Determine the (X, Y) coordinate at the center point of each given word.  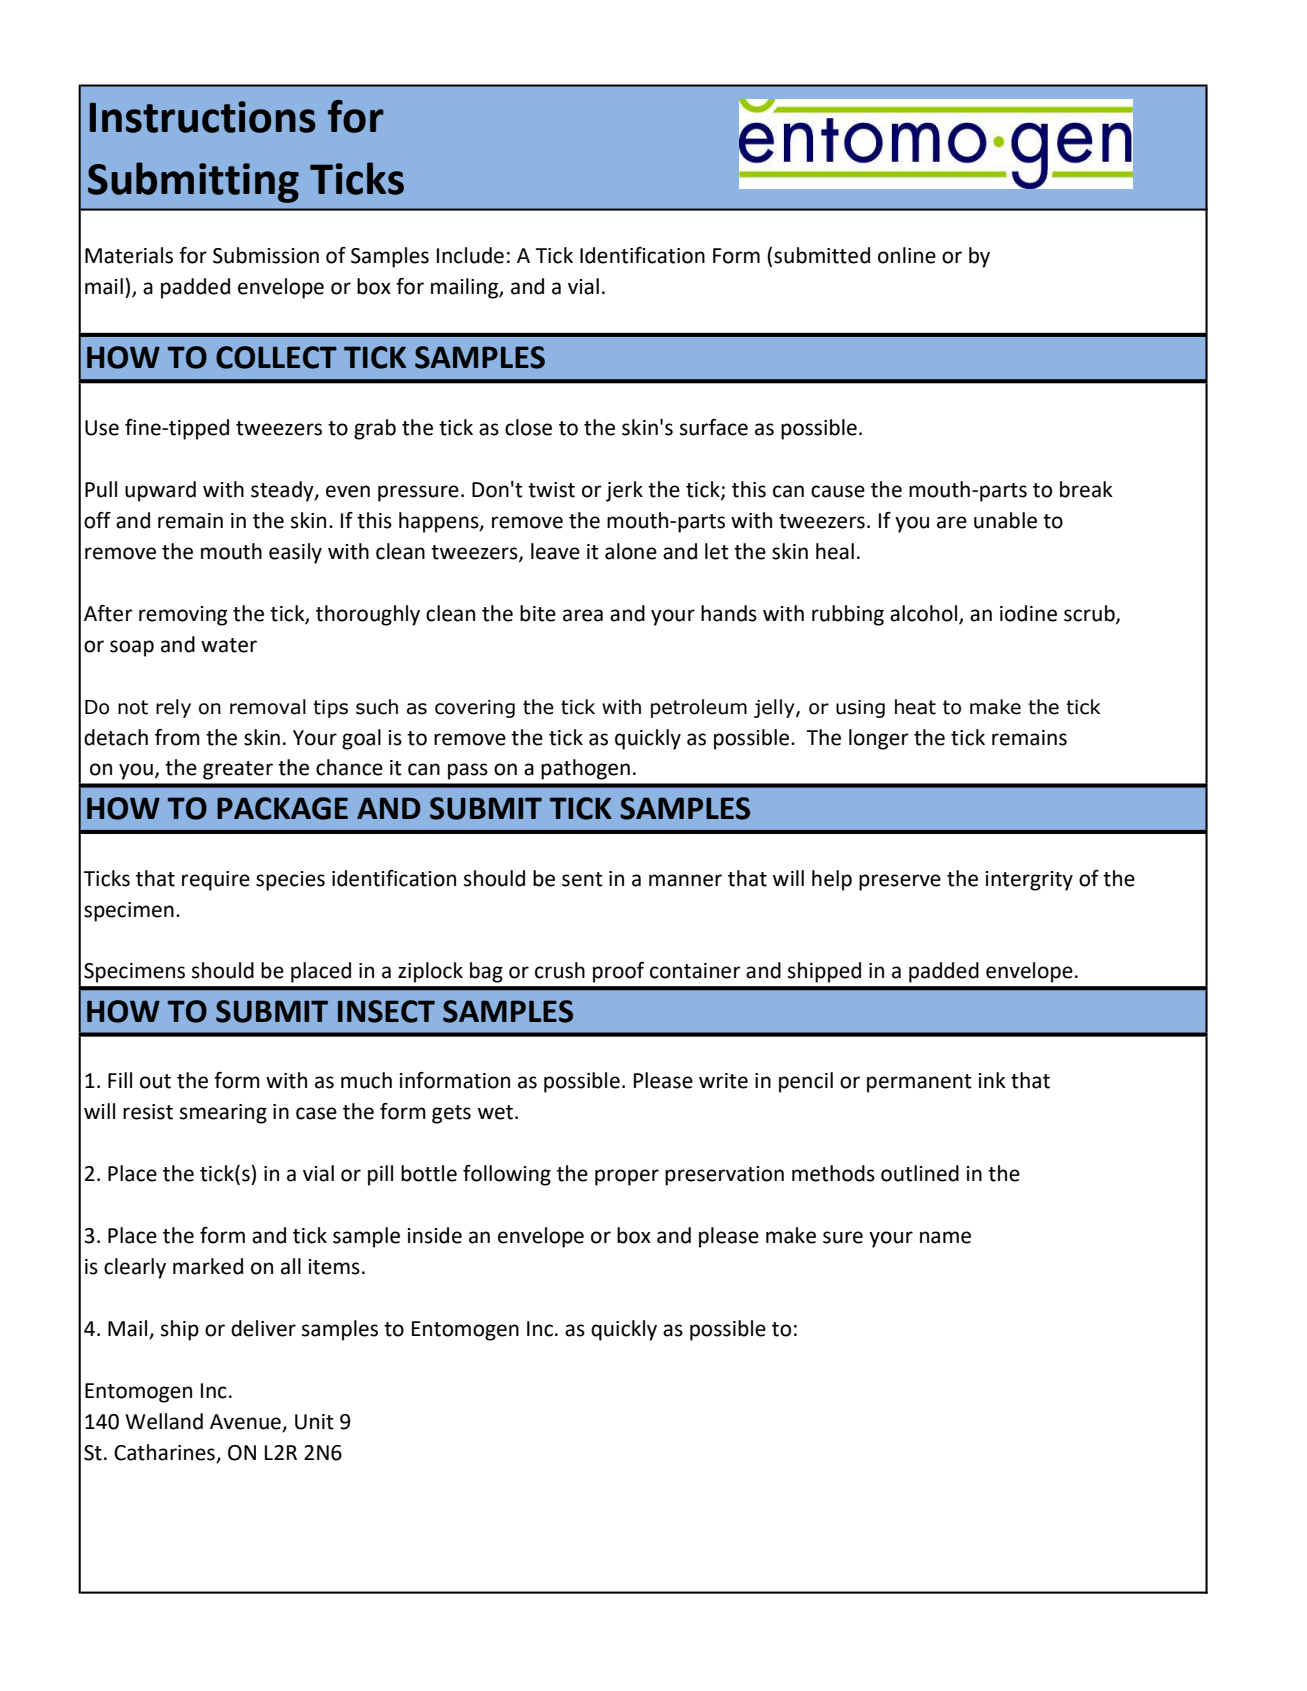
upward (160, 491)
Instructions (203, 117)
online (907, 255)
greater (238, 770)
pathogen (585, 769)
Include (470, 255)
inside (435, 1235)
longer (879, 739)
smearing (223, 1114)
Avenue (246, 1423)
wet (495, 1112)
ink (992, 1080)
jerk (624, 491)
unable (1005, 520)
